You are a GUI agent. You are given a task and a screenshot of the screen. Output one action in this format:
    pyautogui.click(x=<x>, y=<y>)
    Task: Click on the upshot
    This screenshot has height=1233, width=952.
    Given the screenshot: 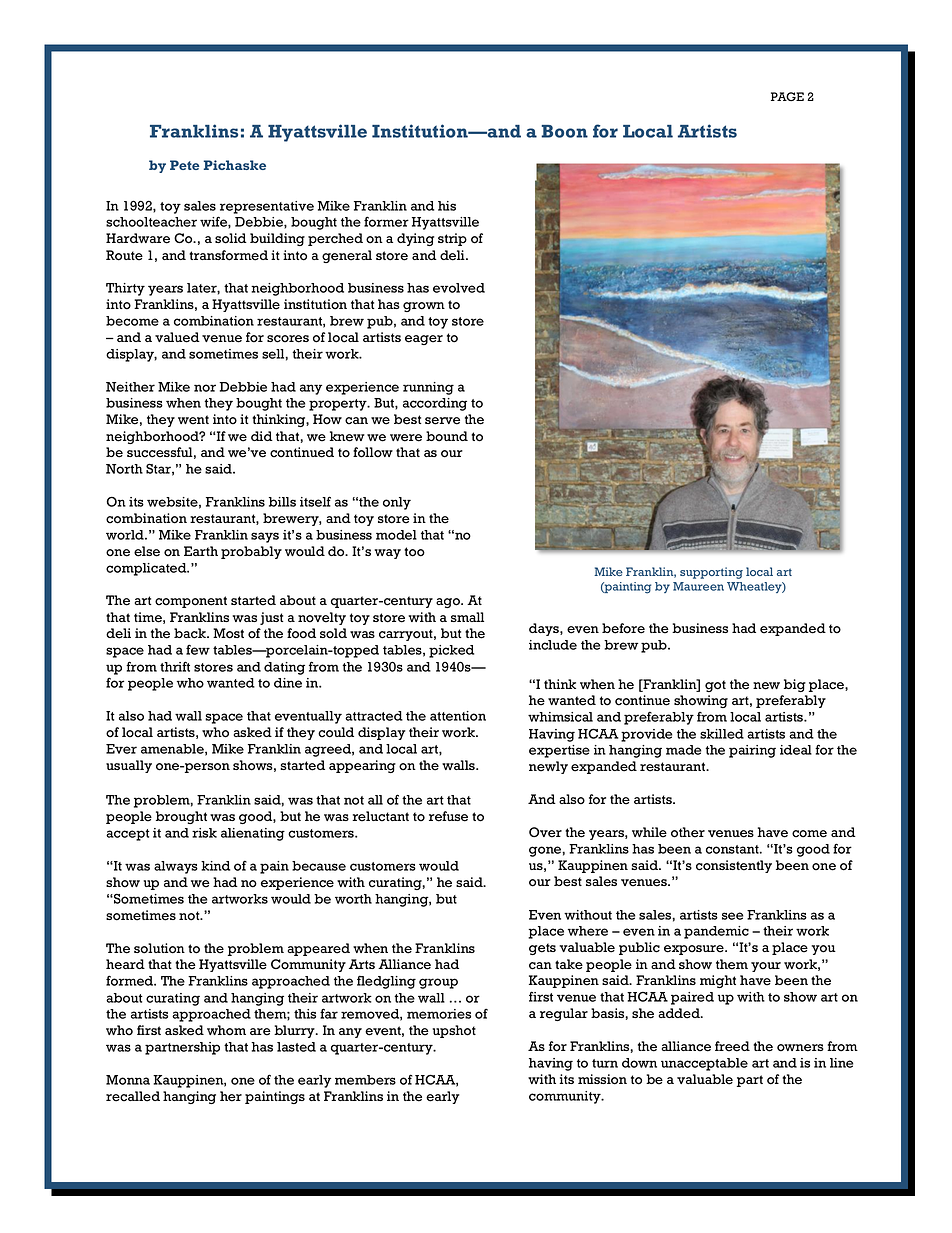 What is the action you would take?
    pyautogui.click(x=454, y=1031)
